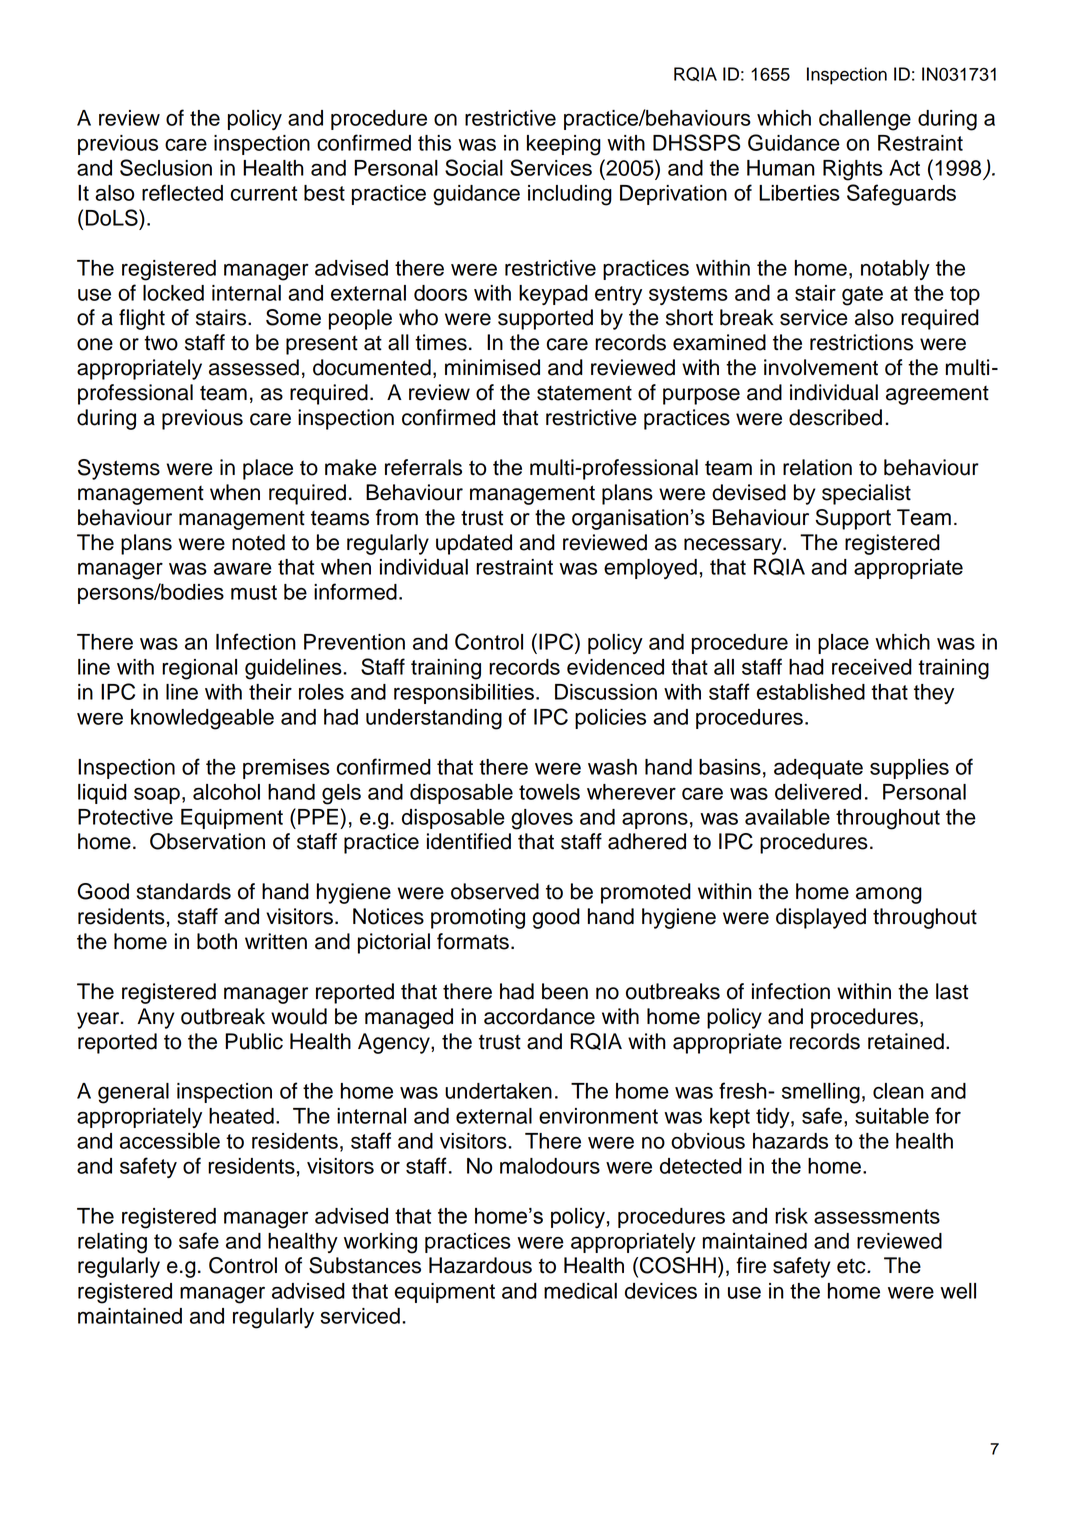 This image has width=1076, height=1522. What do you see at coordinates (254, 367) in the image?
I see `assessed` at bounding box center [254, 367].
